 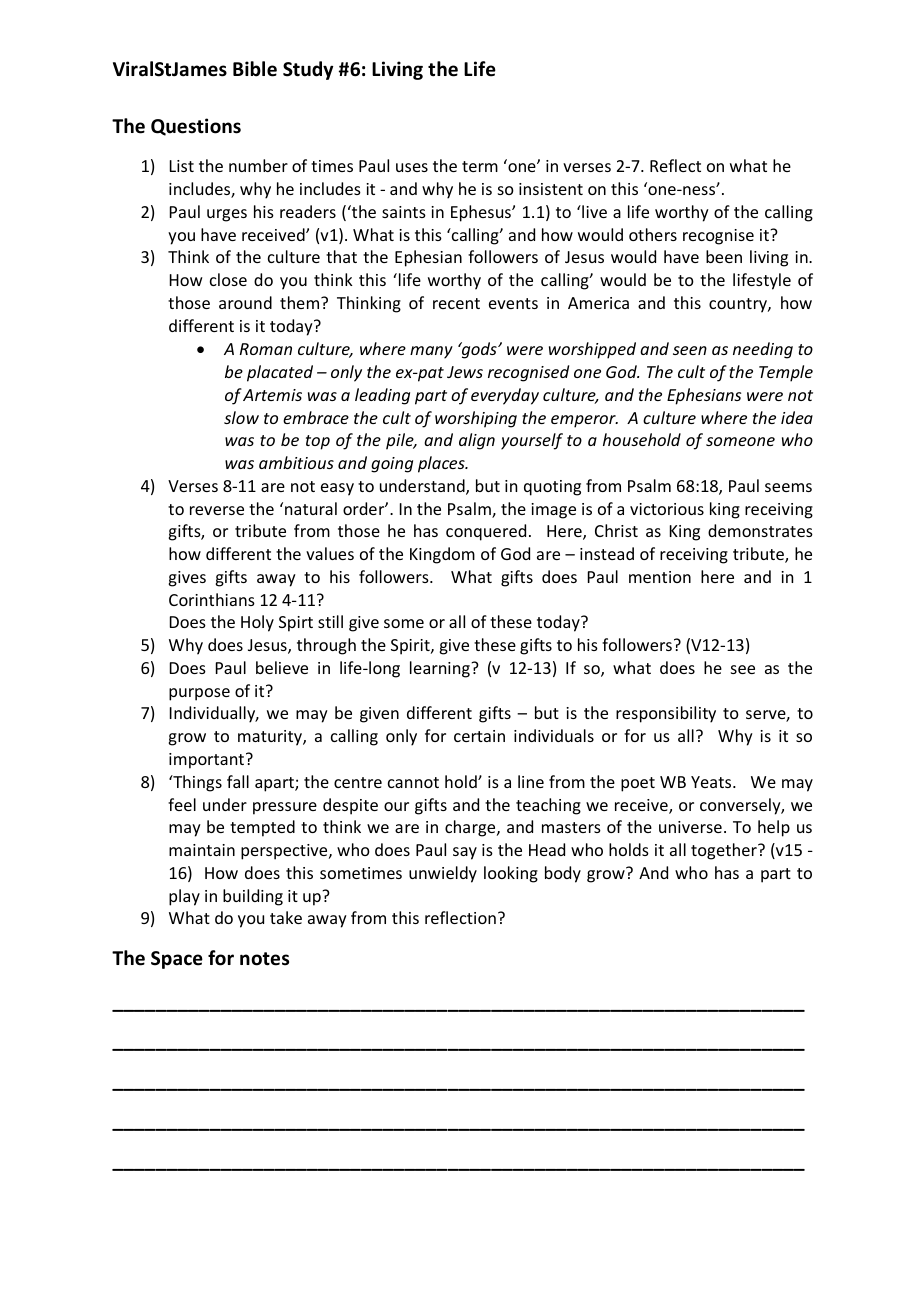 What do you see at coordinates (486, 532) in the image?
I see `conquered` at bounding box center [486, 532].
